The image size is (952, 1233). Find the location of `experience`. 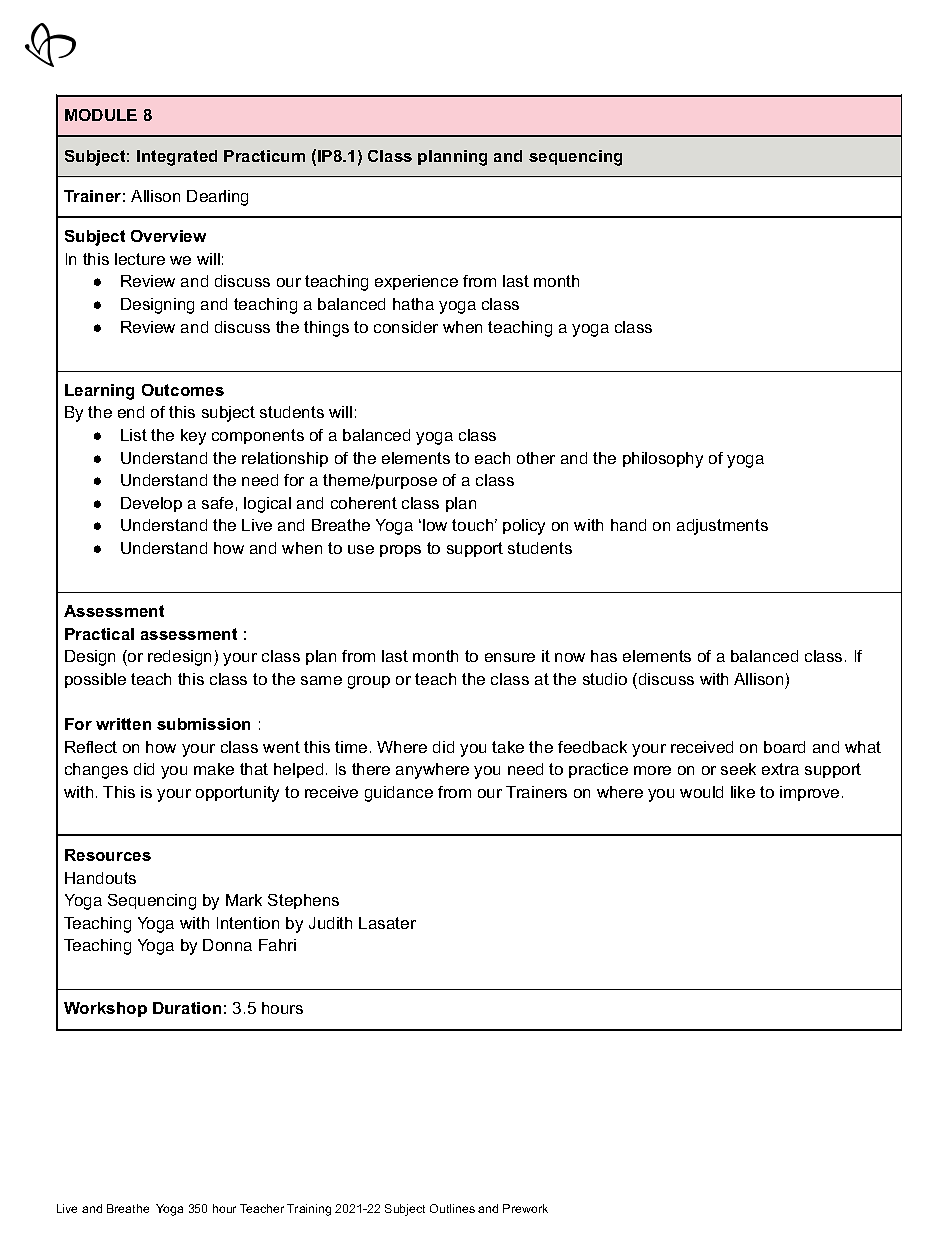

experience is located at coordinates (416, 282).
